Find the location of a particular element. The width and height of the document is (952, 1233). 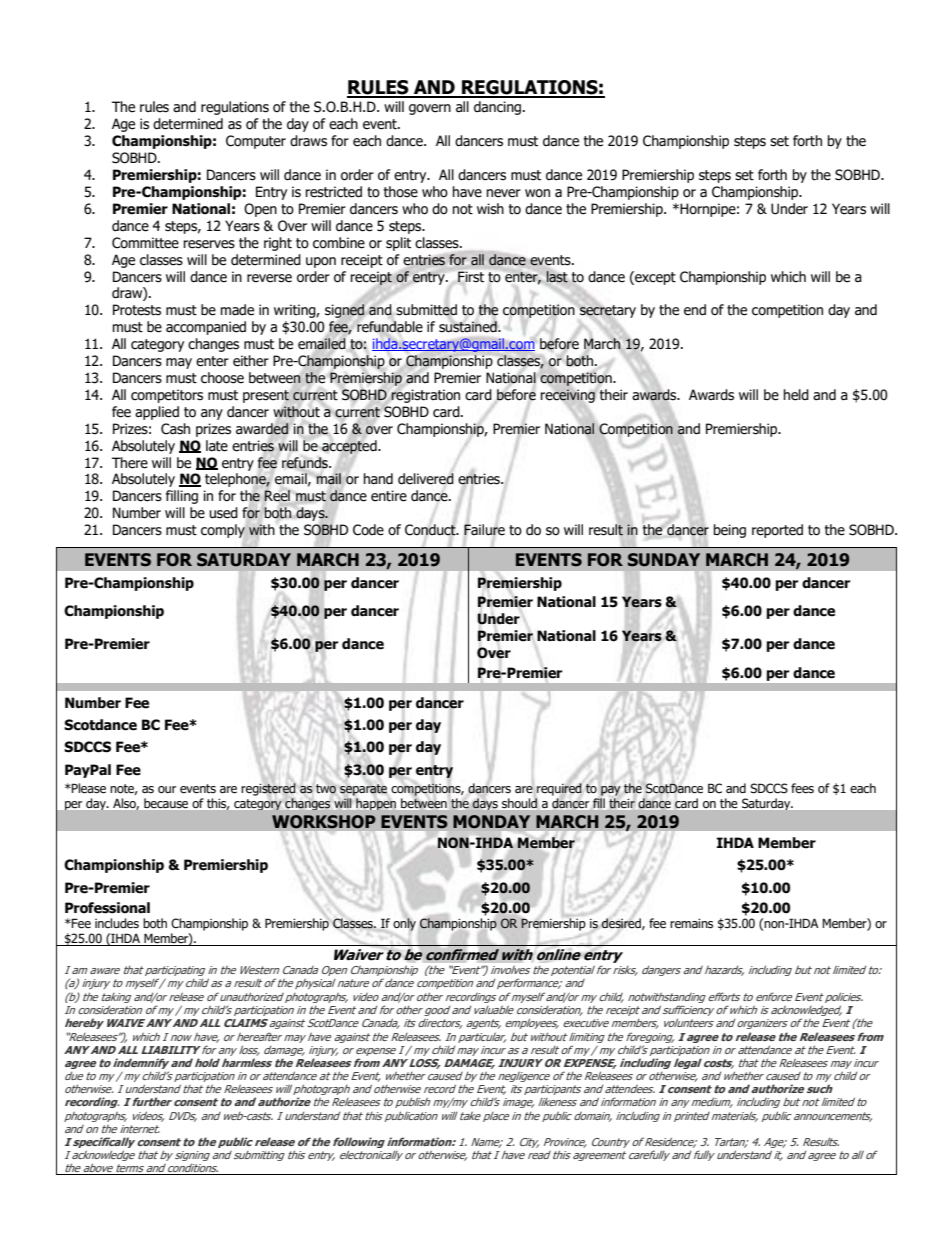

dancing is located at coordinates (499, 108).
